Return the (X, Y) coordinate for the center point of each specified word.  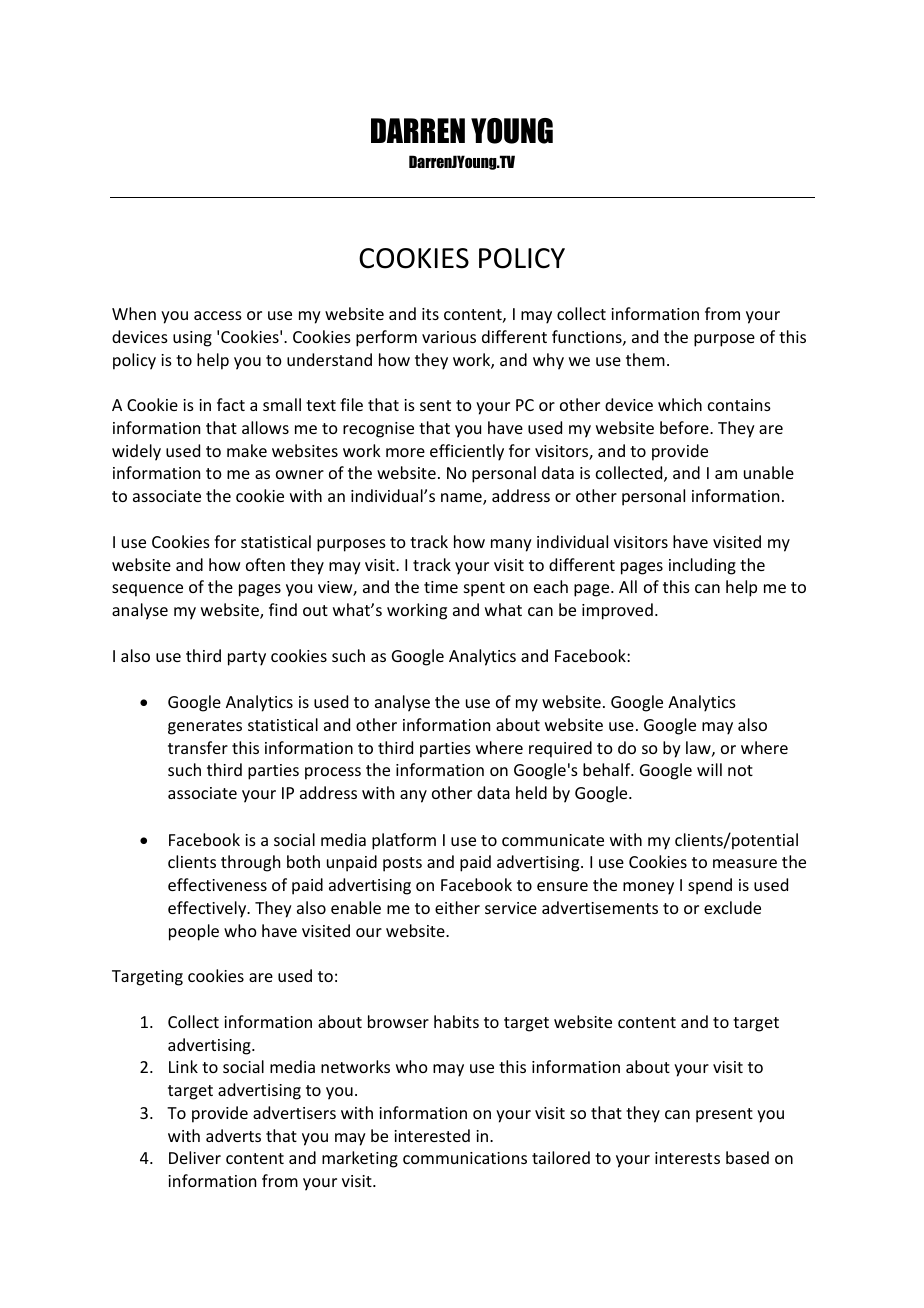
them (645, 359)
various (449, 337)
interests (687, 1158)
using (192, 339)
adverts (233, 1135)
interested (432, 1135)
